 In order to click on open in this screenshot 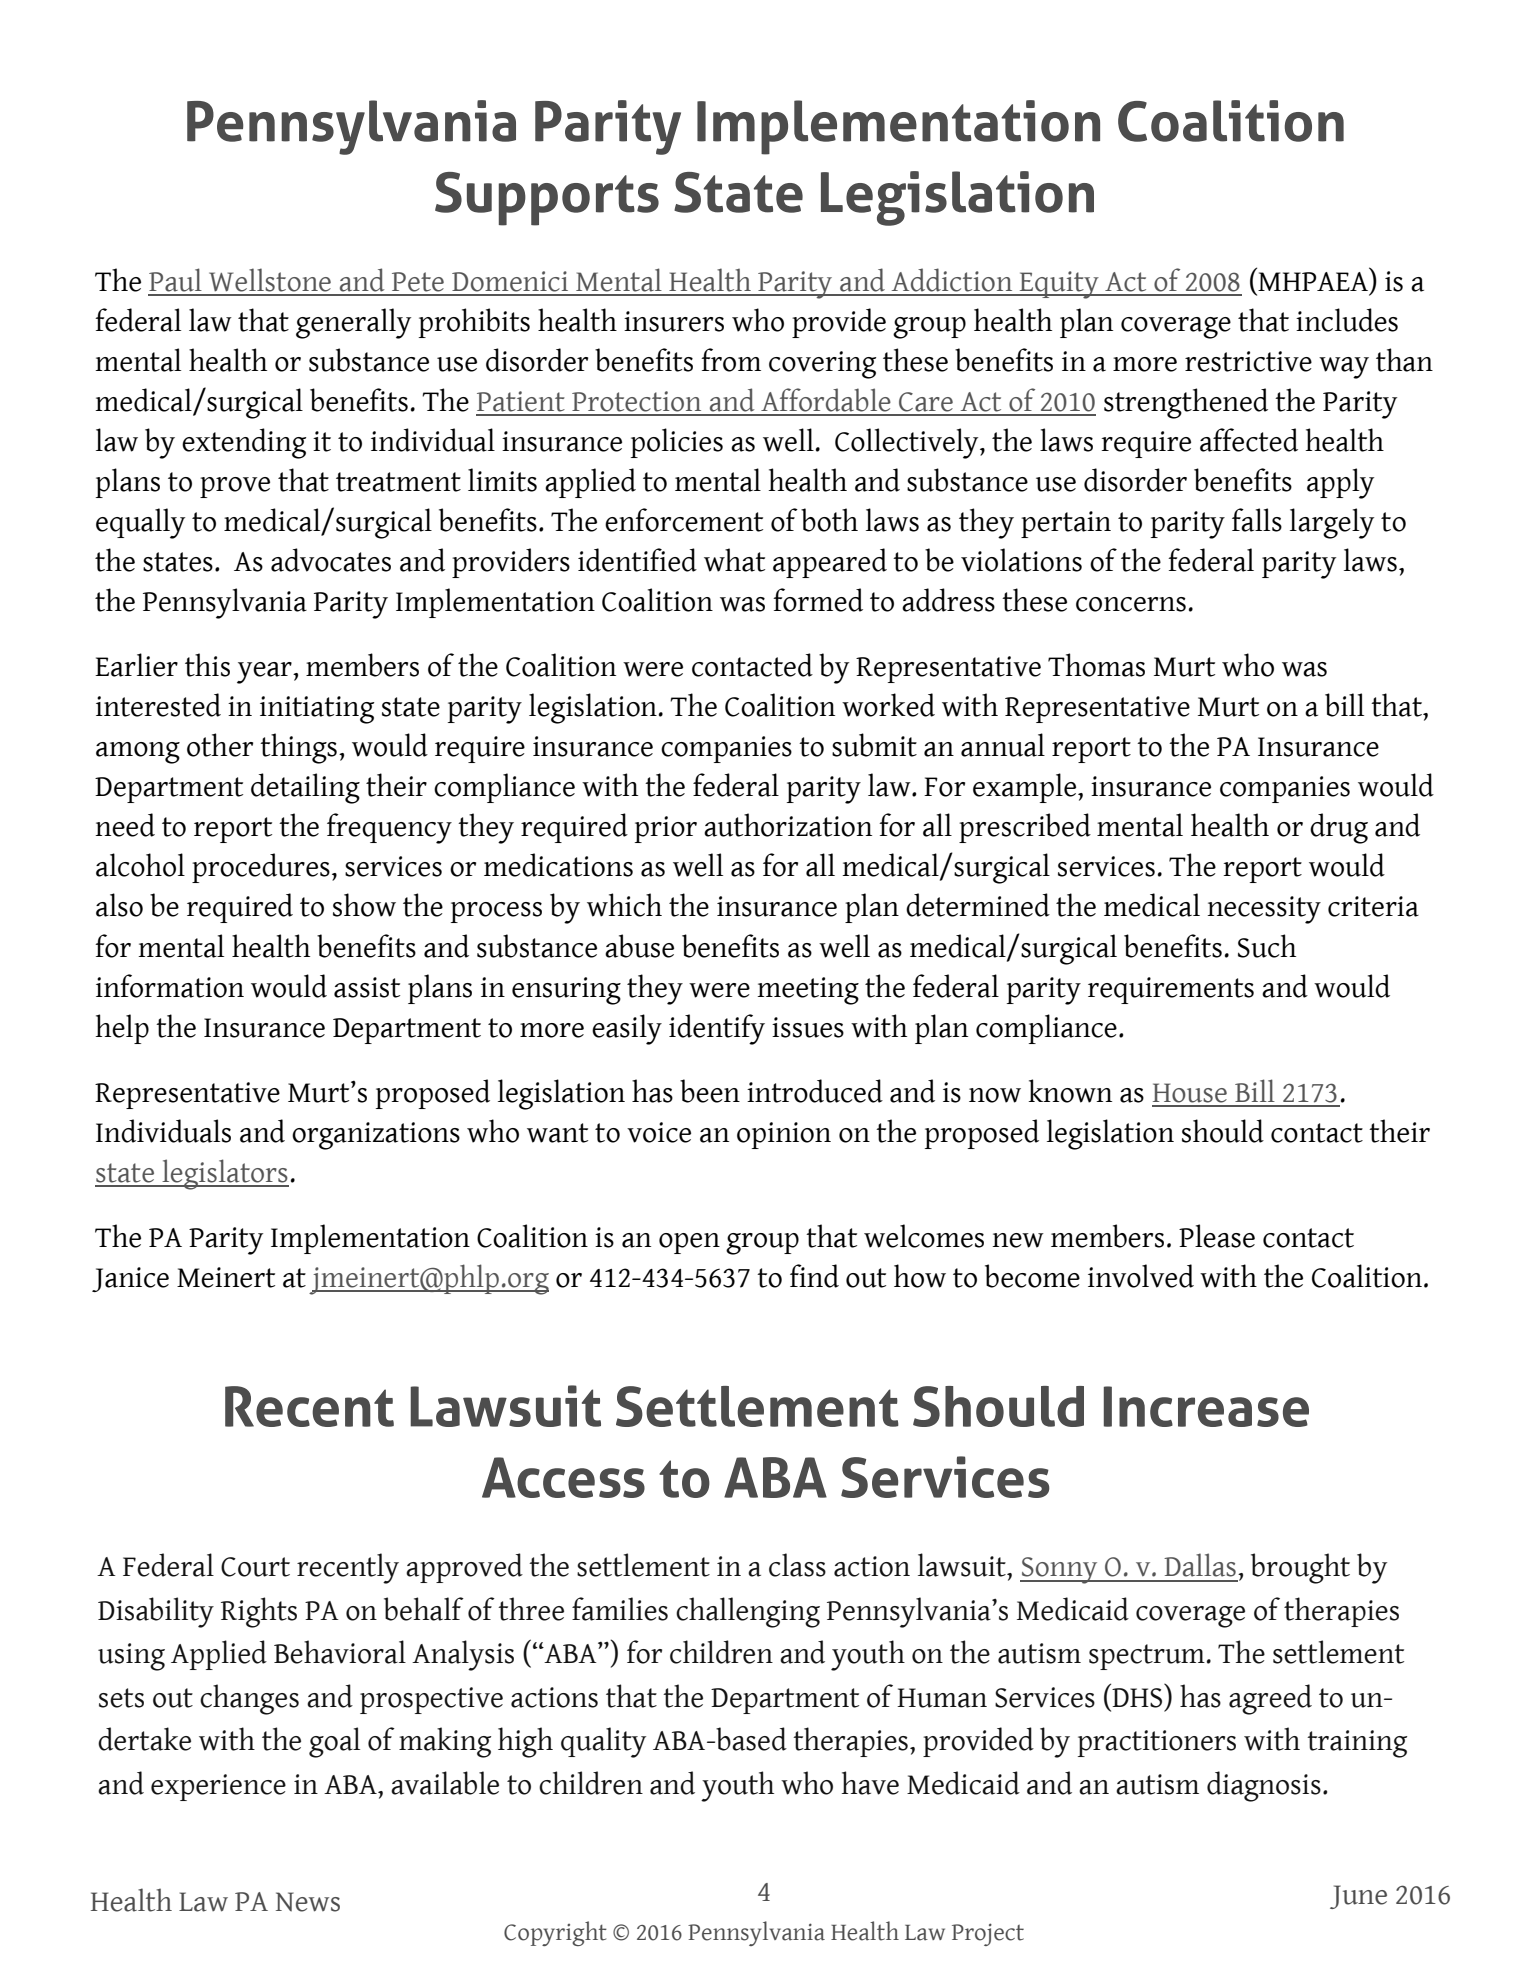, I will do `click(689, 1243)`.
